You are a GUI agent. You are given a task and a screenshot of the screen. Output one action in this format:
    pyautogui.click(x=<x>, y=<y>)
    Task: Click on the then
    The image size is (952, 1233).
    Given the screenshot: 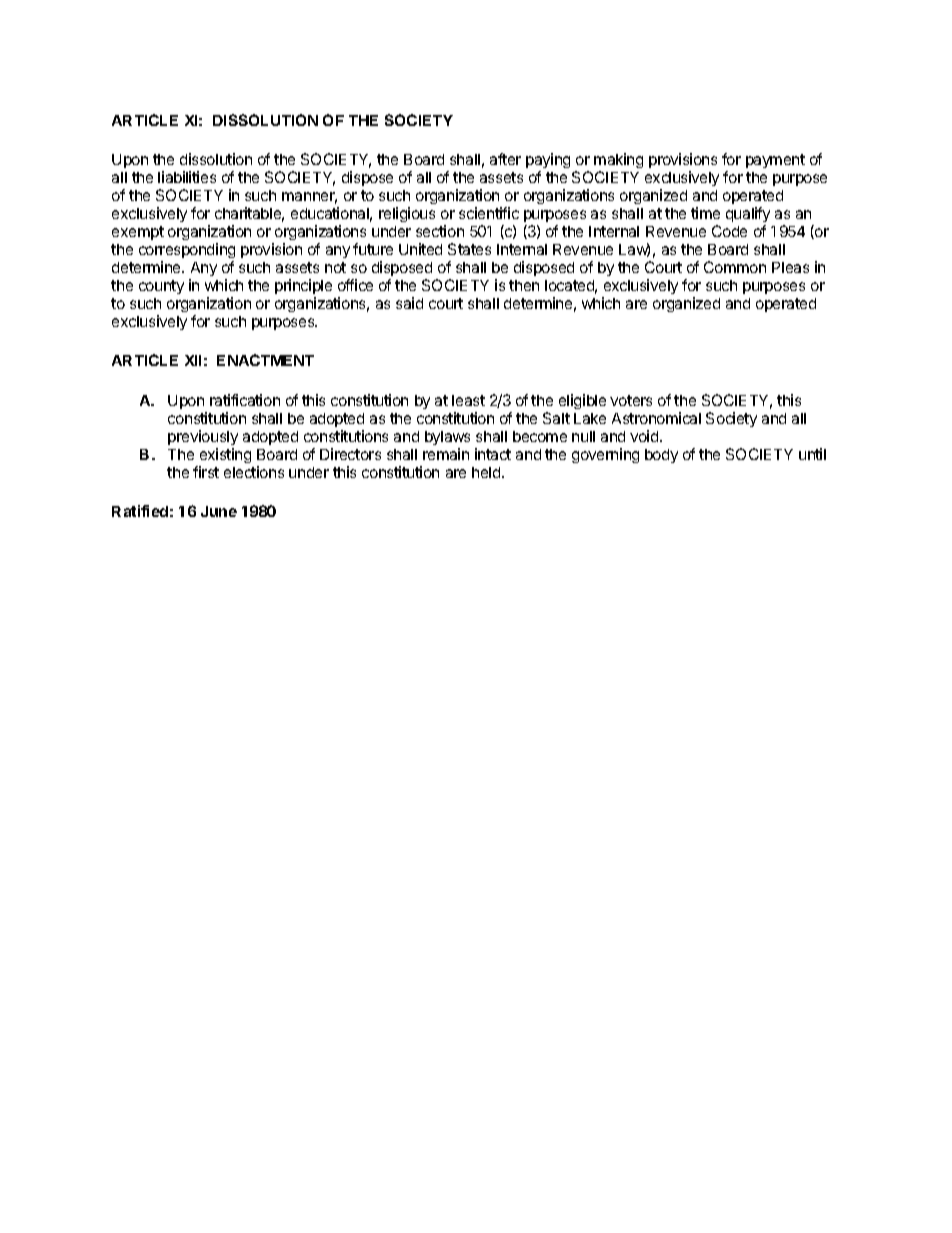 What is the action you would take?
    pyautogui.click(x=524, y=285)
